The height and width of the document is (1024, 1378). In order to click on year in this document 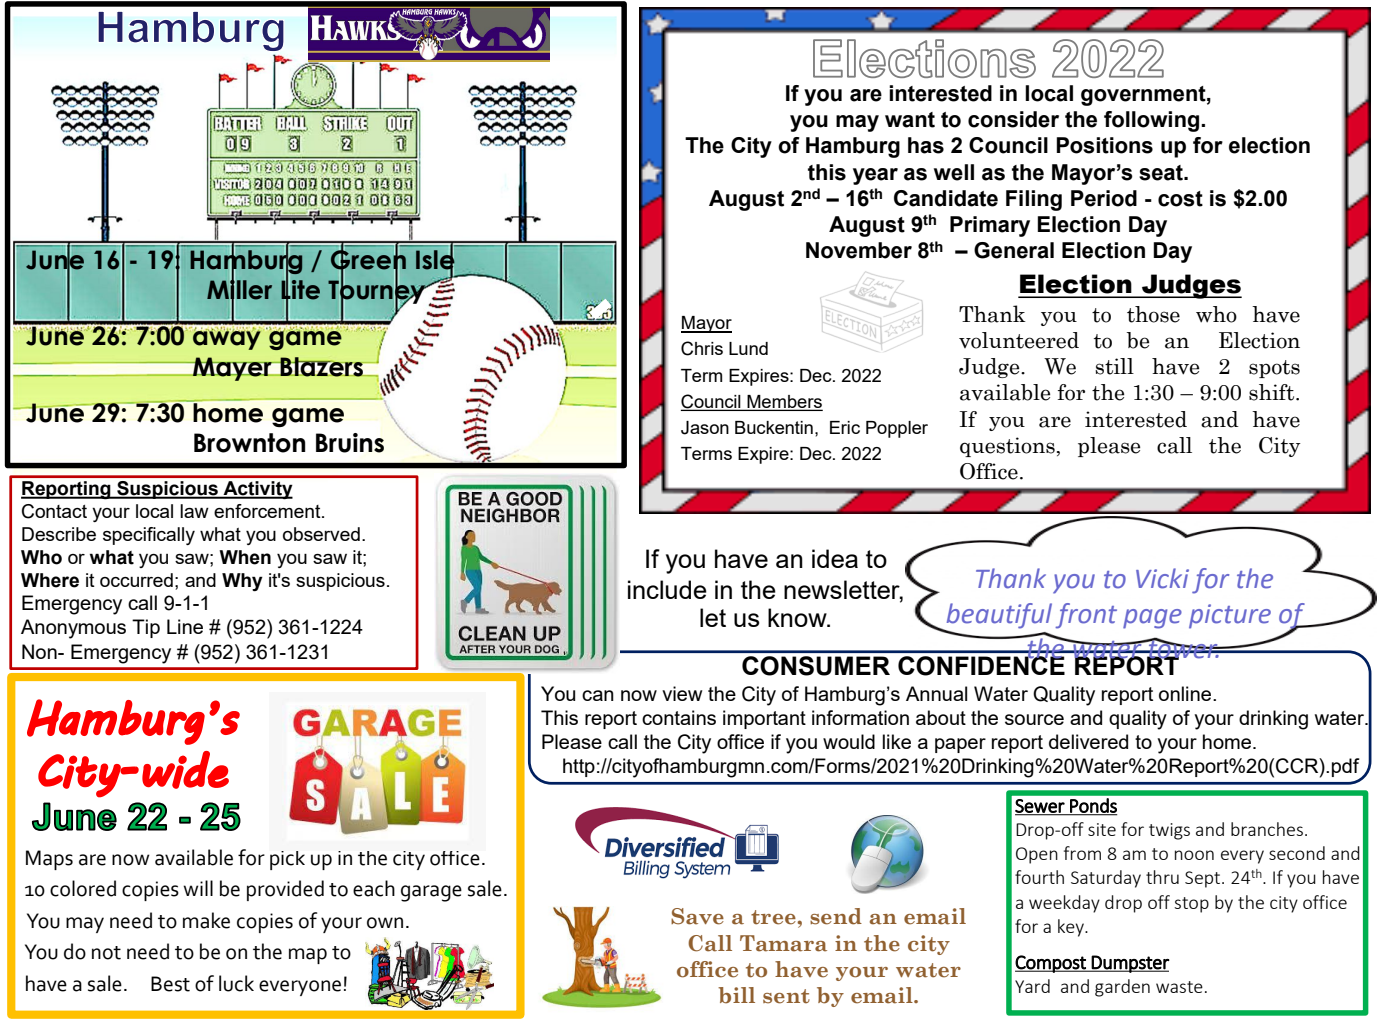, I will do `click(875, 176)`.
